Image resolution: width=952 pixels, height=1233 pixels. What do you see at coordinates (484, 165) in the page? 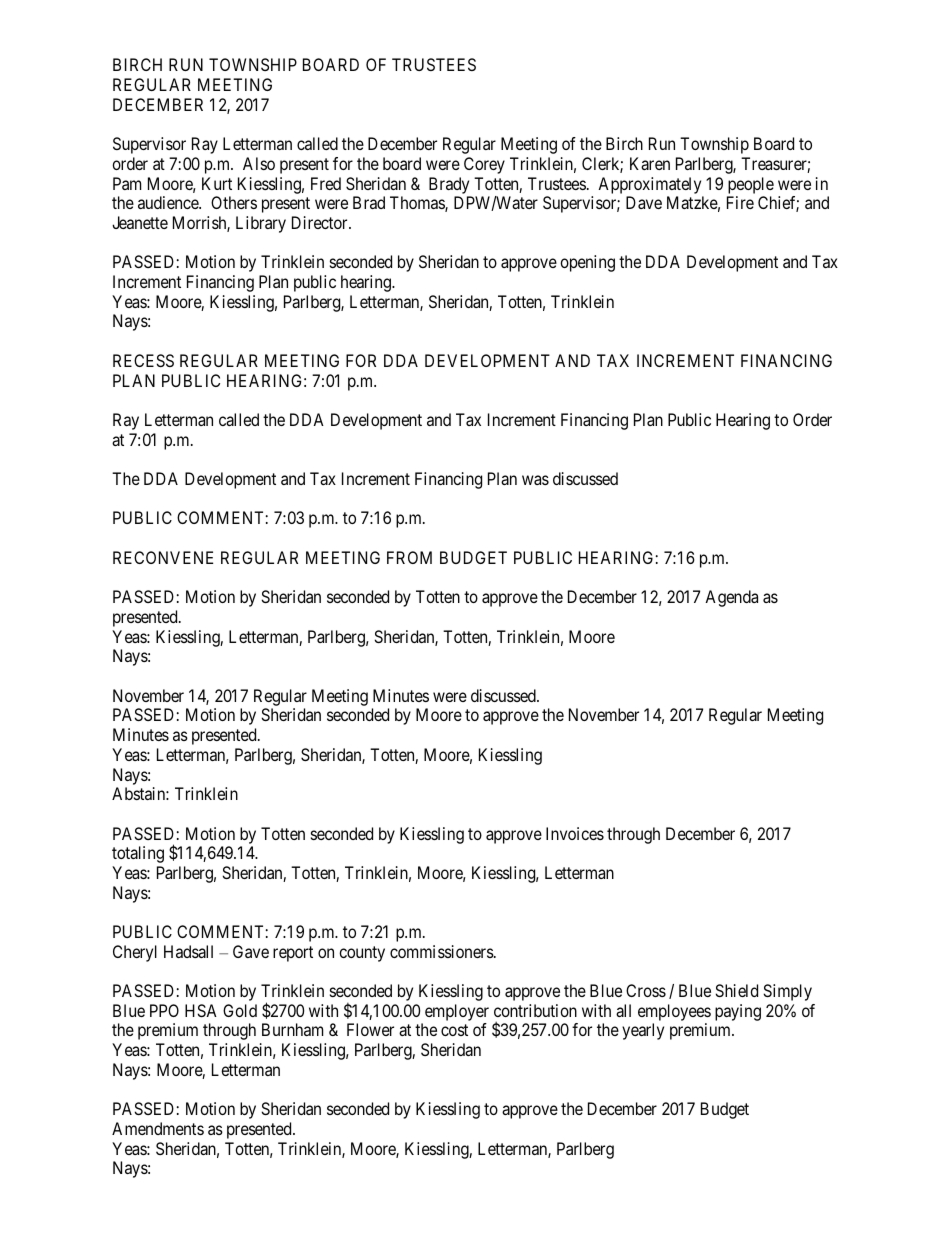
I see `Corey` at bounding box center [484, 165].
